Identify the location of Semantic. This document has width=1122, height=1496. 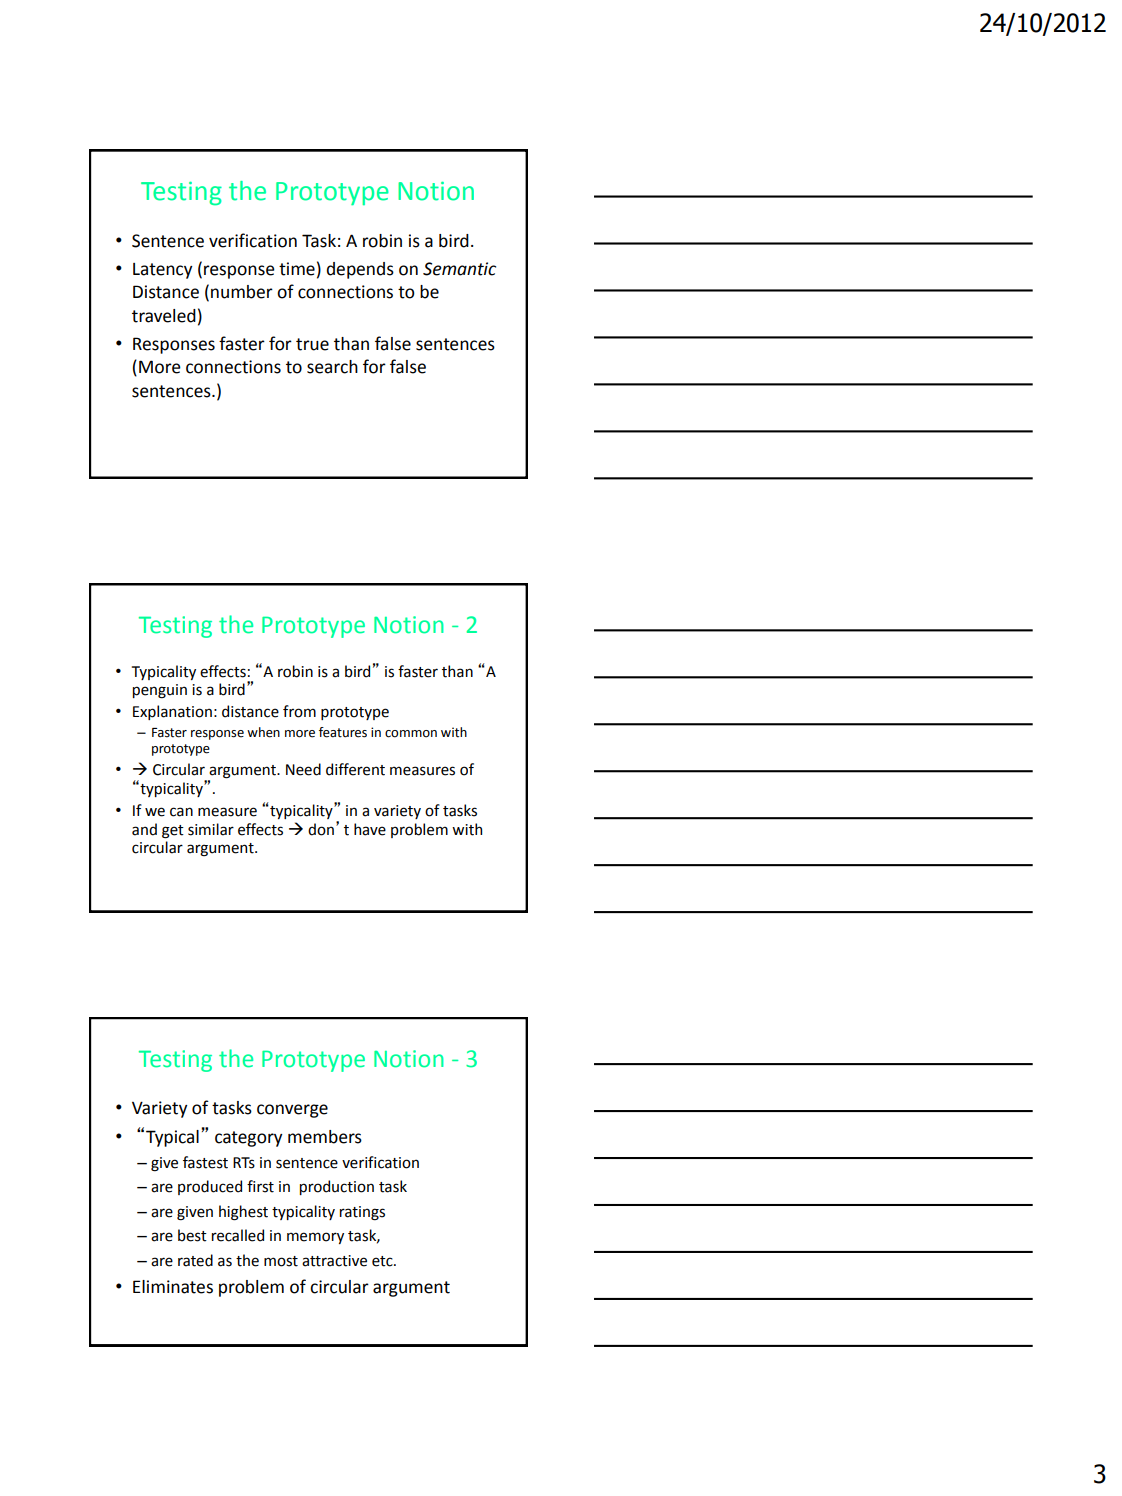
(459, 269).
